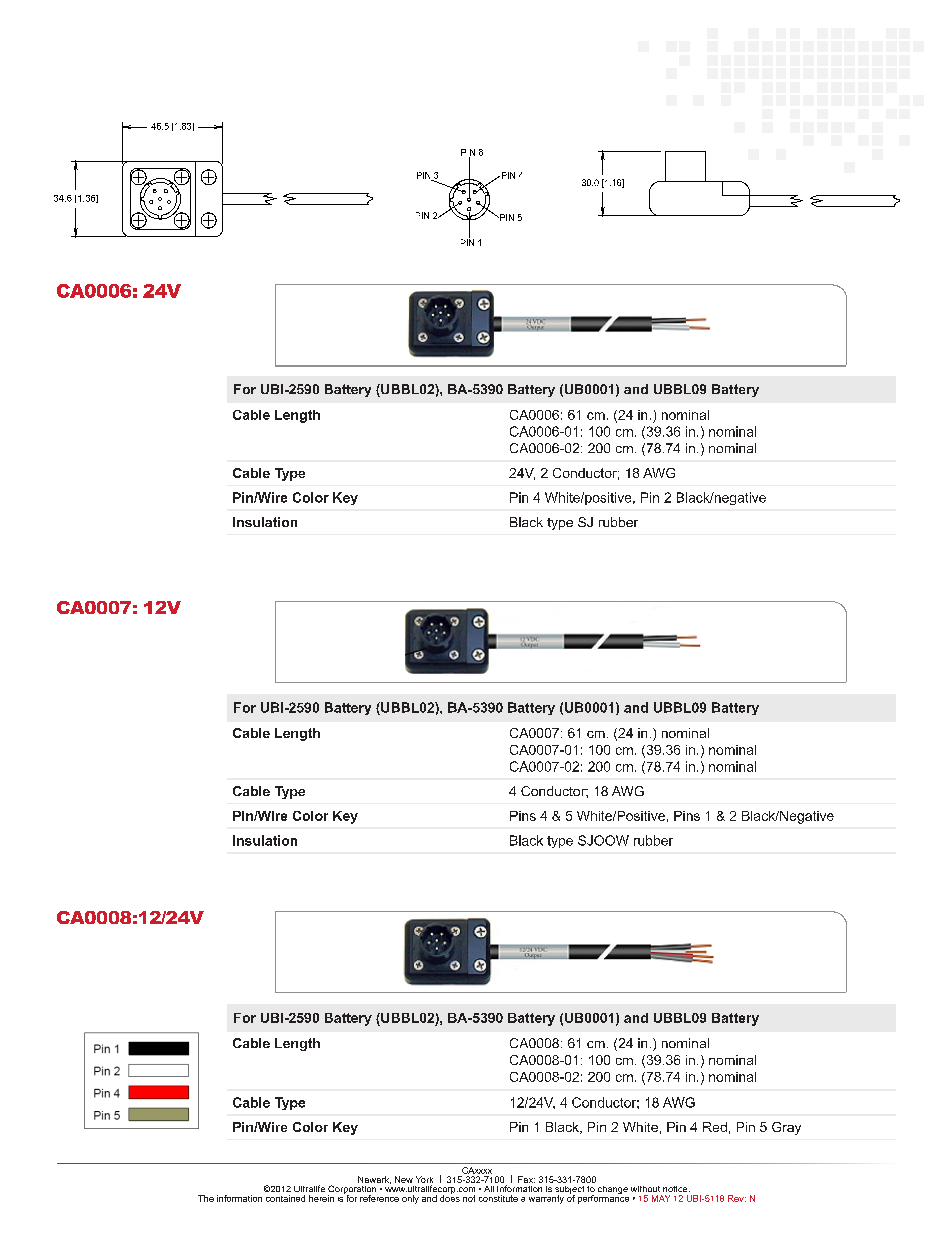 This screenshot has width=952, height=1233. I want to click on Red, so click(715, 1127).
